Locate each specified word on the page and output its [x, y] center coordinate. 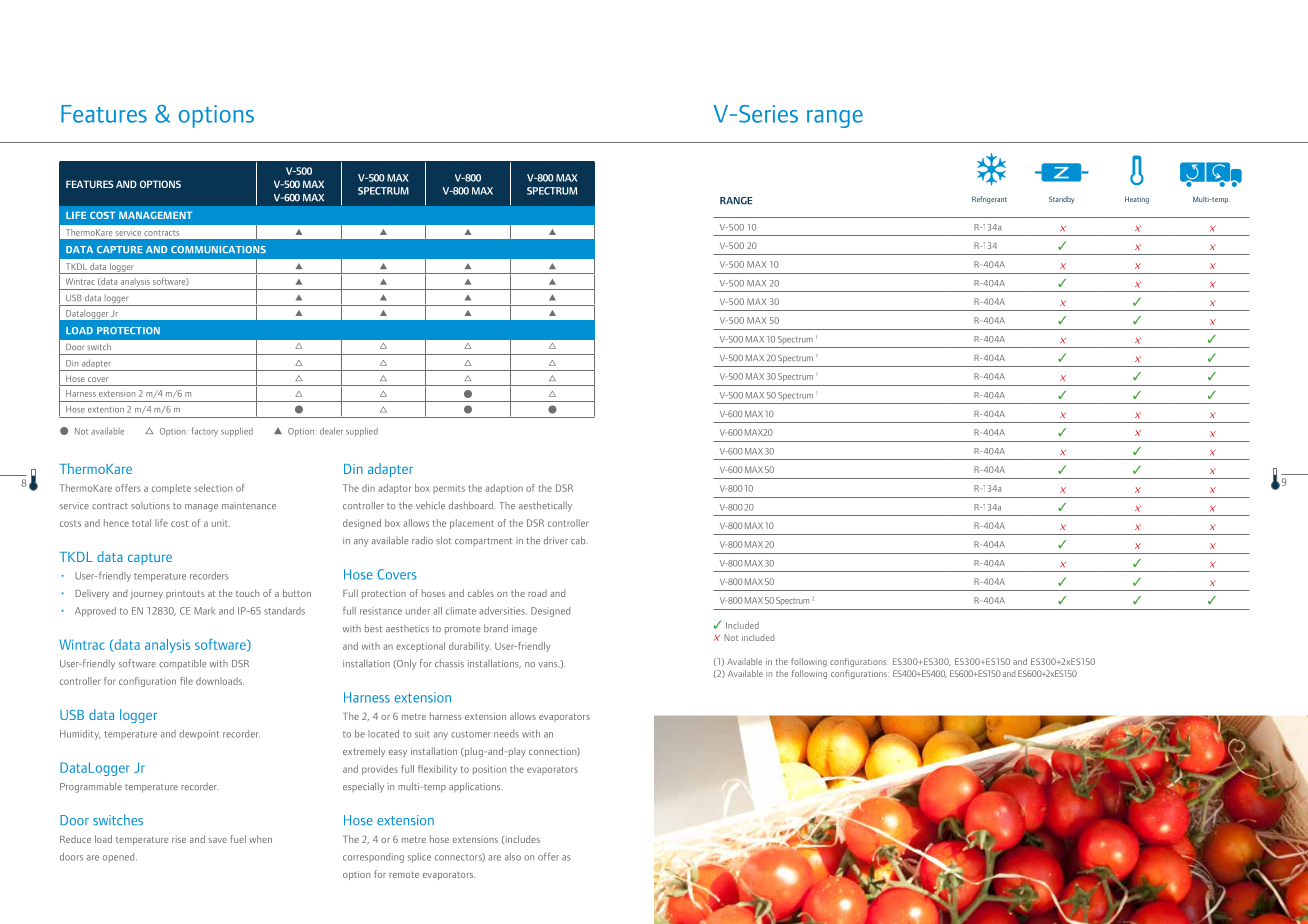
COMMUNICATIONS [218, 249]
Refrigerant [989, 200]
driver [556, 540]
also [513, 857]
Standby [1062, 200]
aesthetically [545, 506]
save [218, 840]
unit [221, 523]
